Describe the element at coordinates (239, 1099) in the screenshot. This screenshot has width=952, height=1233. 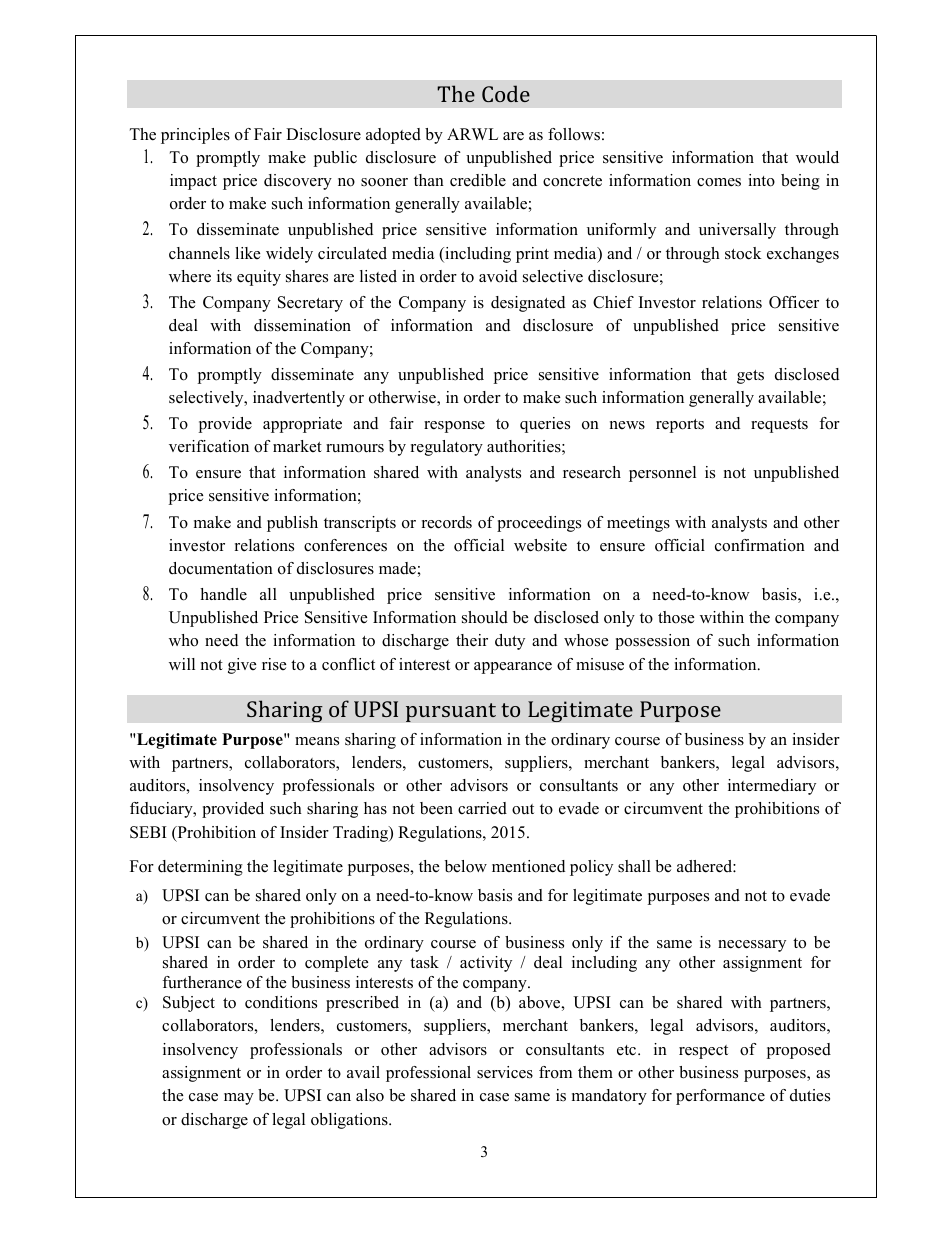
I see `may` at that location.
